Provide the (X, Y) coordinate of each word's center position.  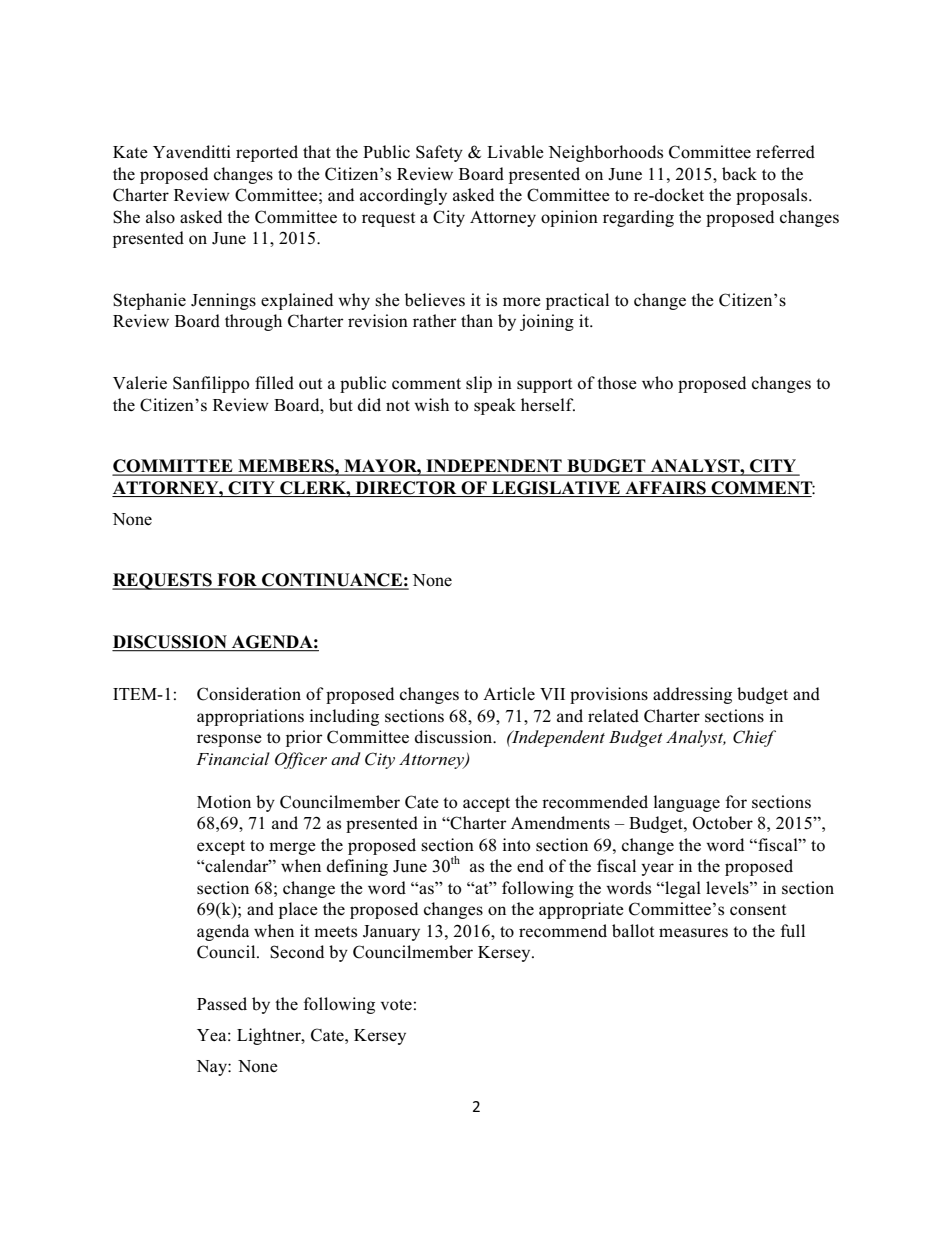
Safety (439, 153)
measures (693, 932)
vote (396, 1005)
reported (267, 153)
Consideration (249, 694)
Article (509, 694)
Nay (212, 1068)
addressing (692, 695)
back (739, 174)
